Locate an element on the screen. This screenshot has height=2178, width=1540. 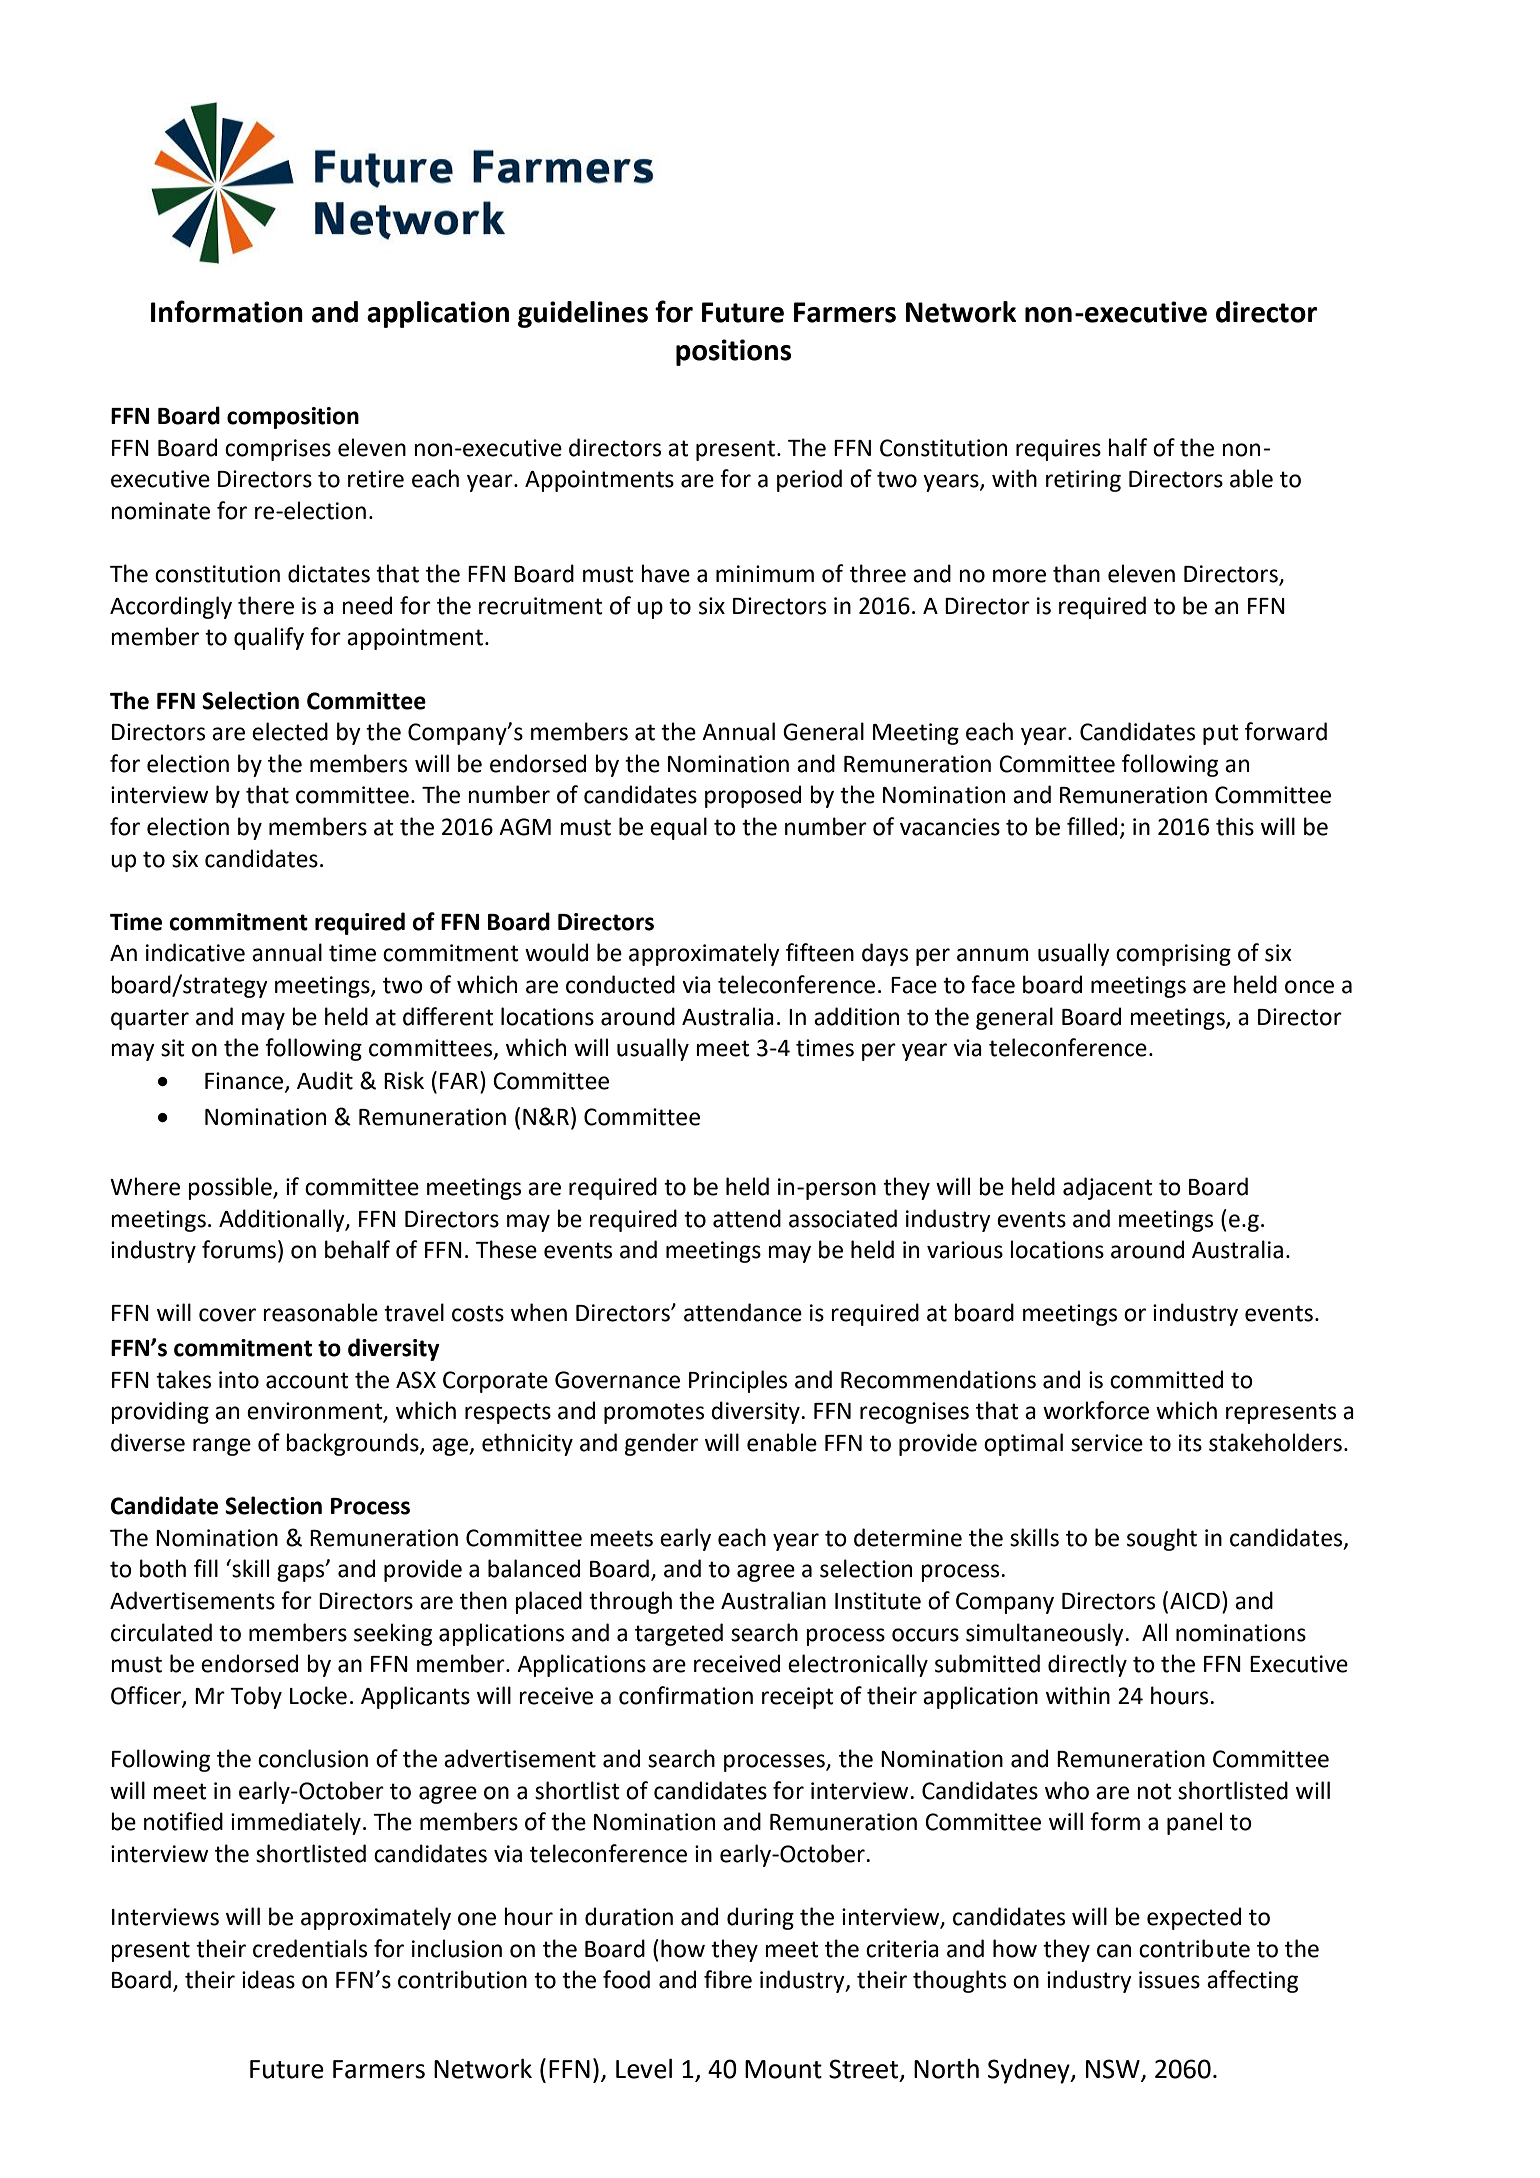
ideas is located at coordinates (268, 1979).
